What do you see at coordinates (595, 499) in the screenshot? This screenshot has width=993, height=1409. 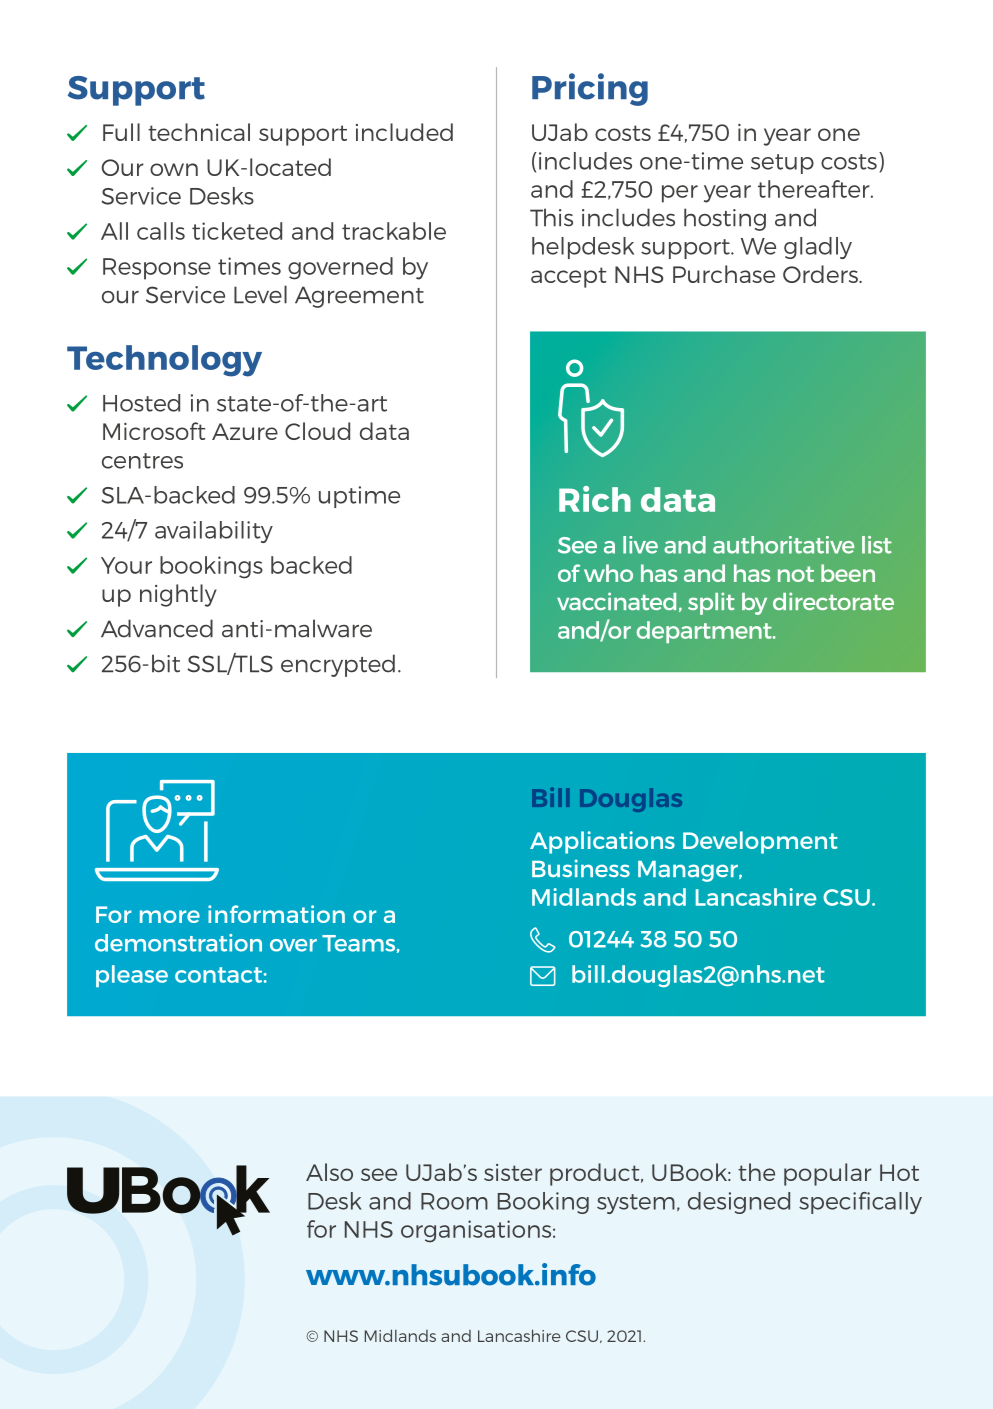 I see `Rich` at bounding box center [595, 499].
